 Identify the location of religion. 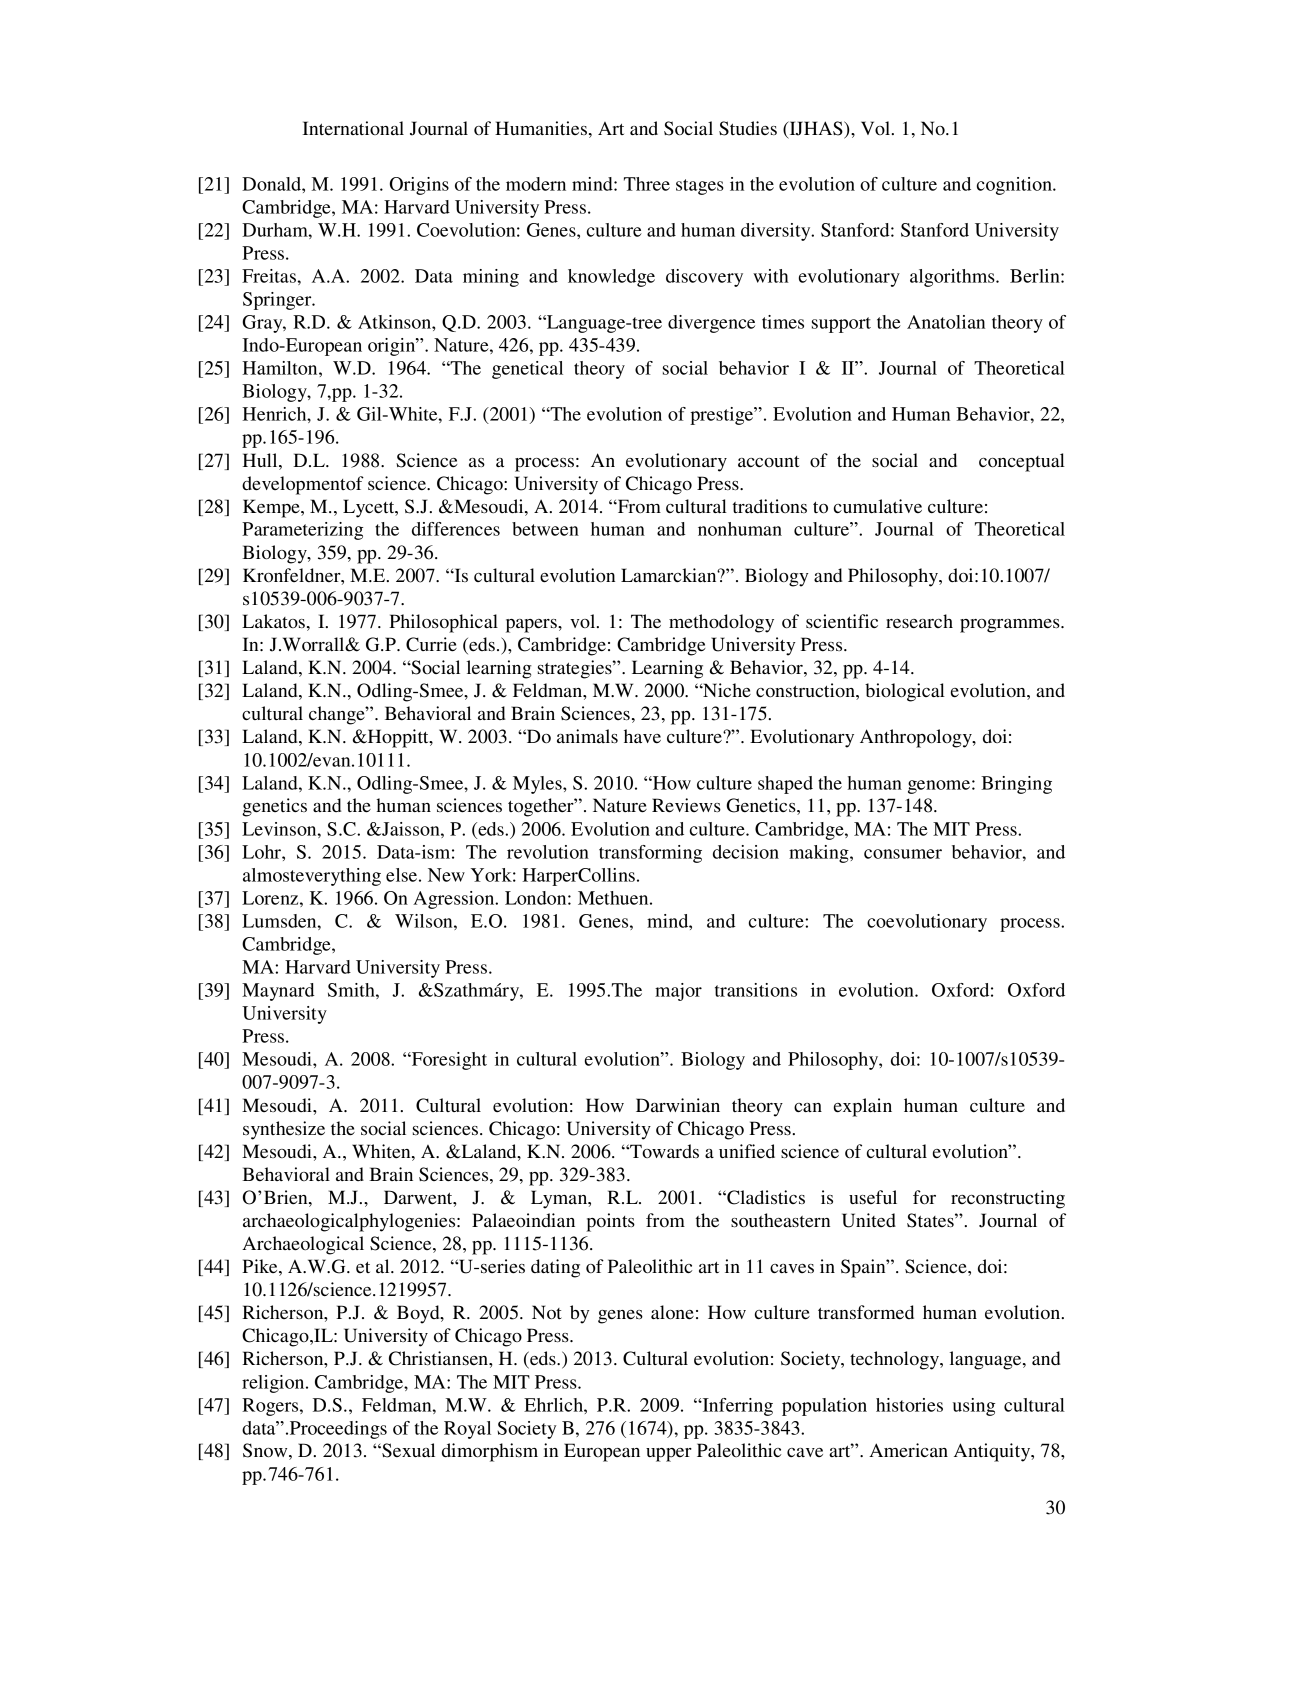
(274, 1384).
